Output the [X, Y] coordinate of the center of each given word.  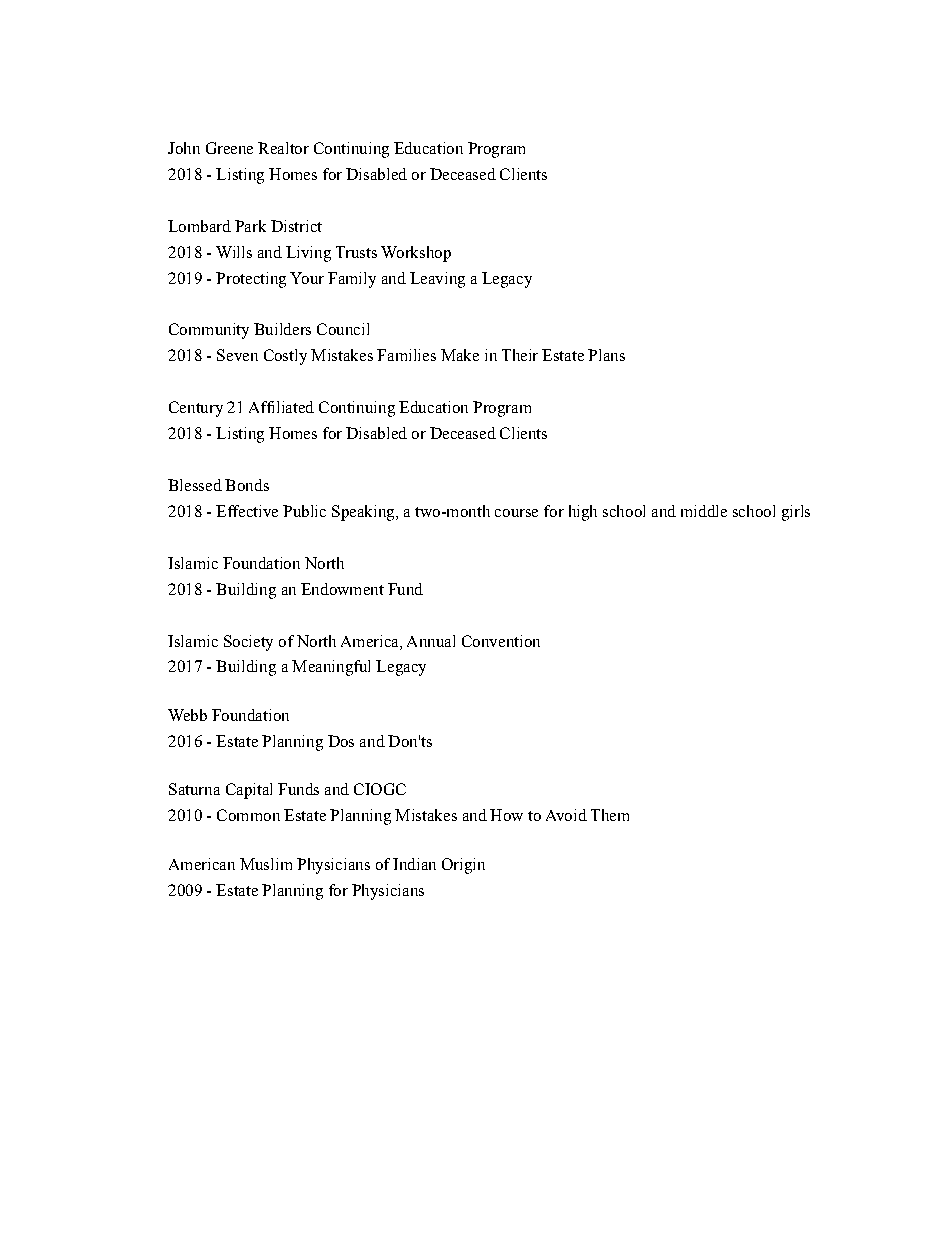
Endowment [342, 589]
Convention [501, 641]
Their [520, 355]
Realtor [283, 148]
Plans [606, 355]
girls [796, 513]
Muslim [266, 864]
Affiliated [281, 407]
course [516, 513]
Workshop [416, 254]
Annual [431, 641]
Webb [187, 715]
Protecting [251, 280]
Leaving [437, 280]
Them [610, 815]
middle [704, 511]
